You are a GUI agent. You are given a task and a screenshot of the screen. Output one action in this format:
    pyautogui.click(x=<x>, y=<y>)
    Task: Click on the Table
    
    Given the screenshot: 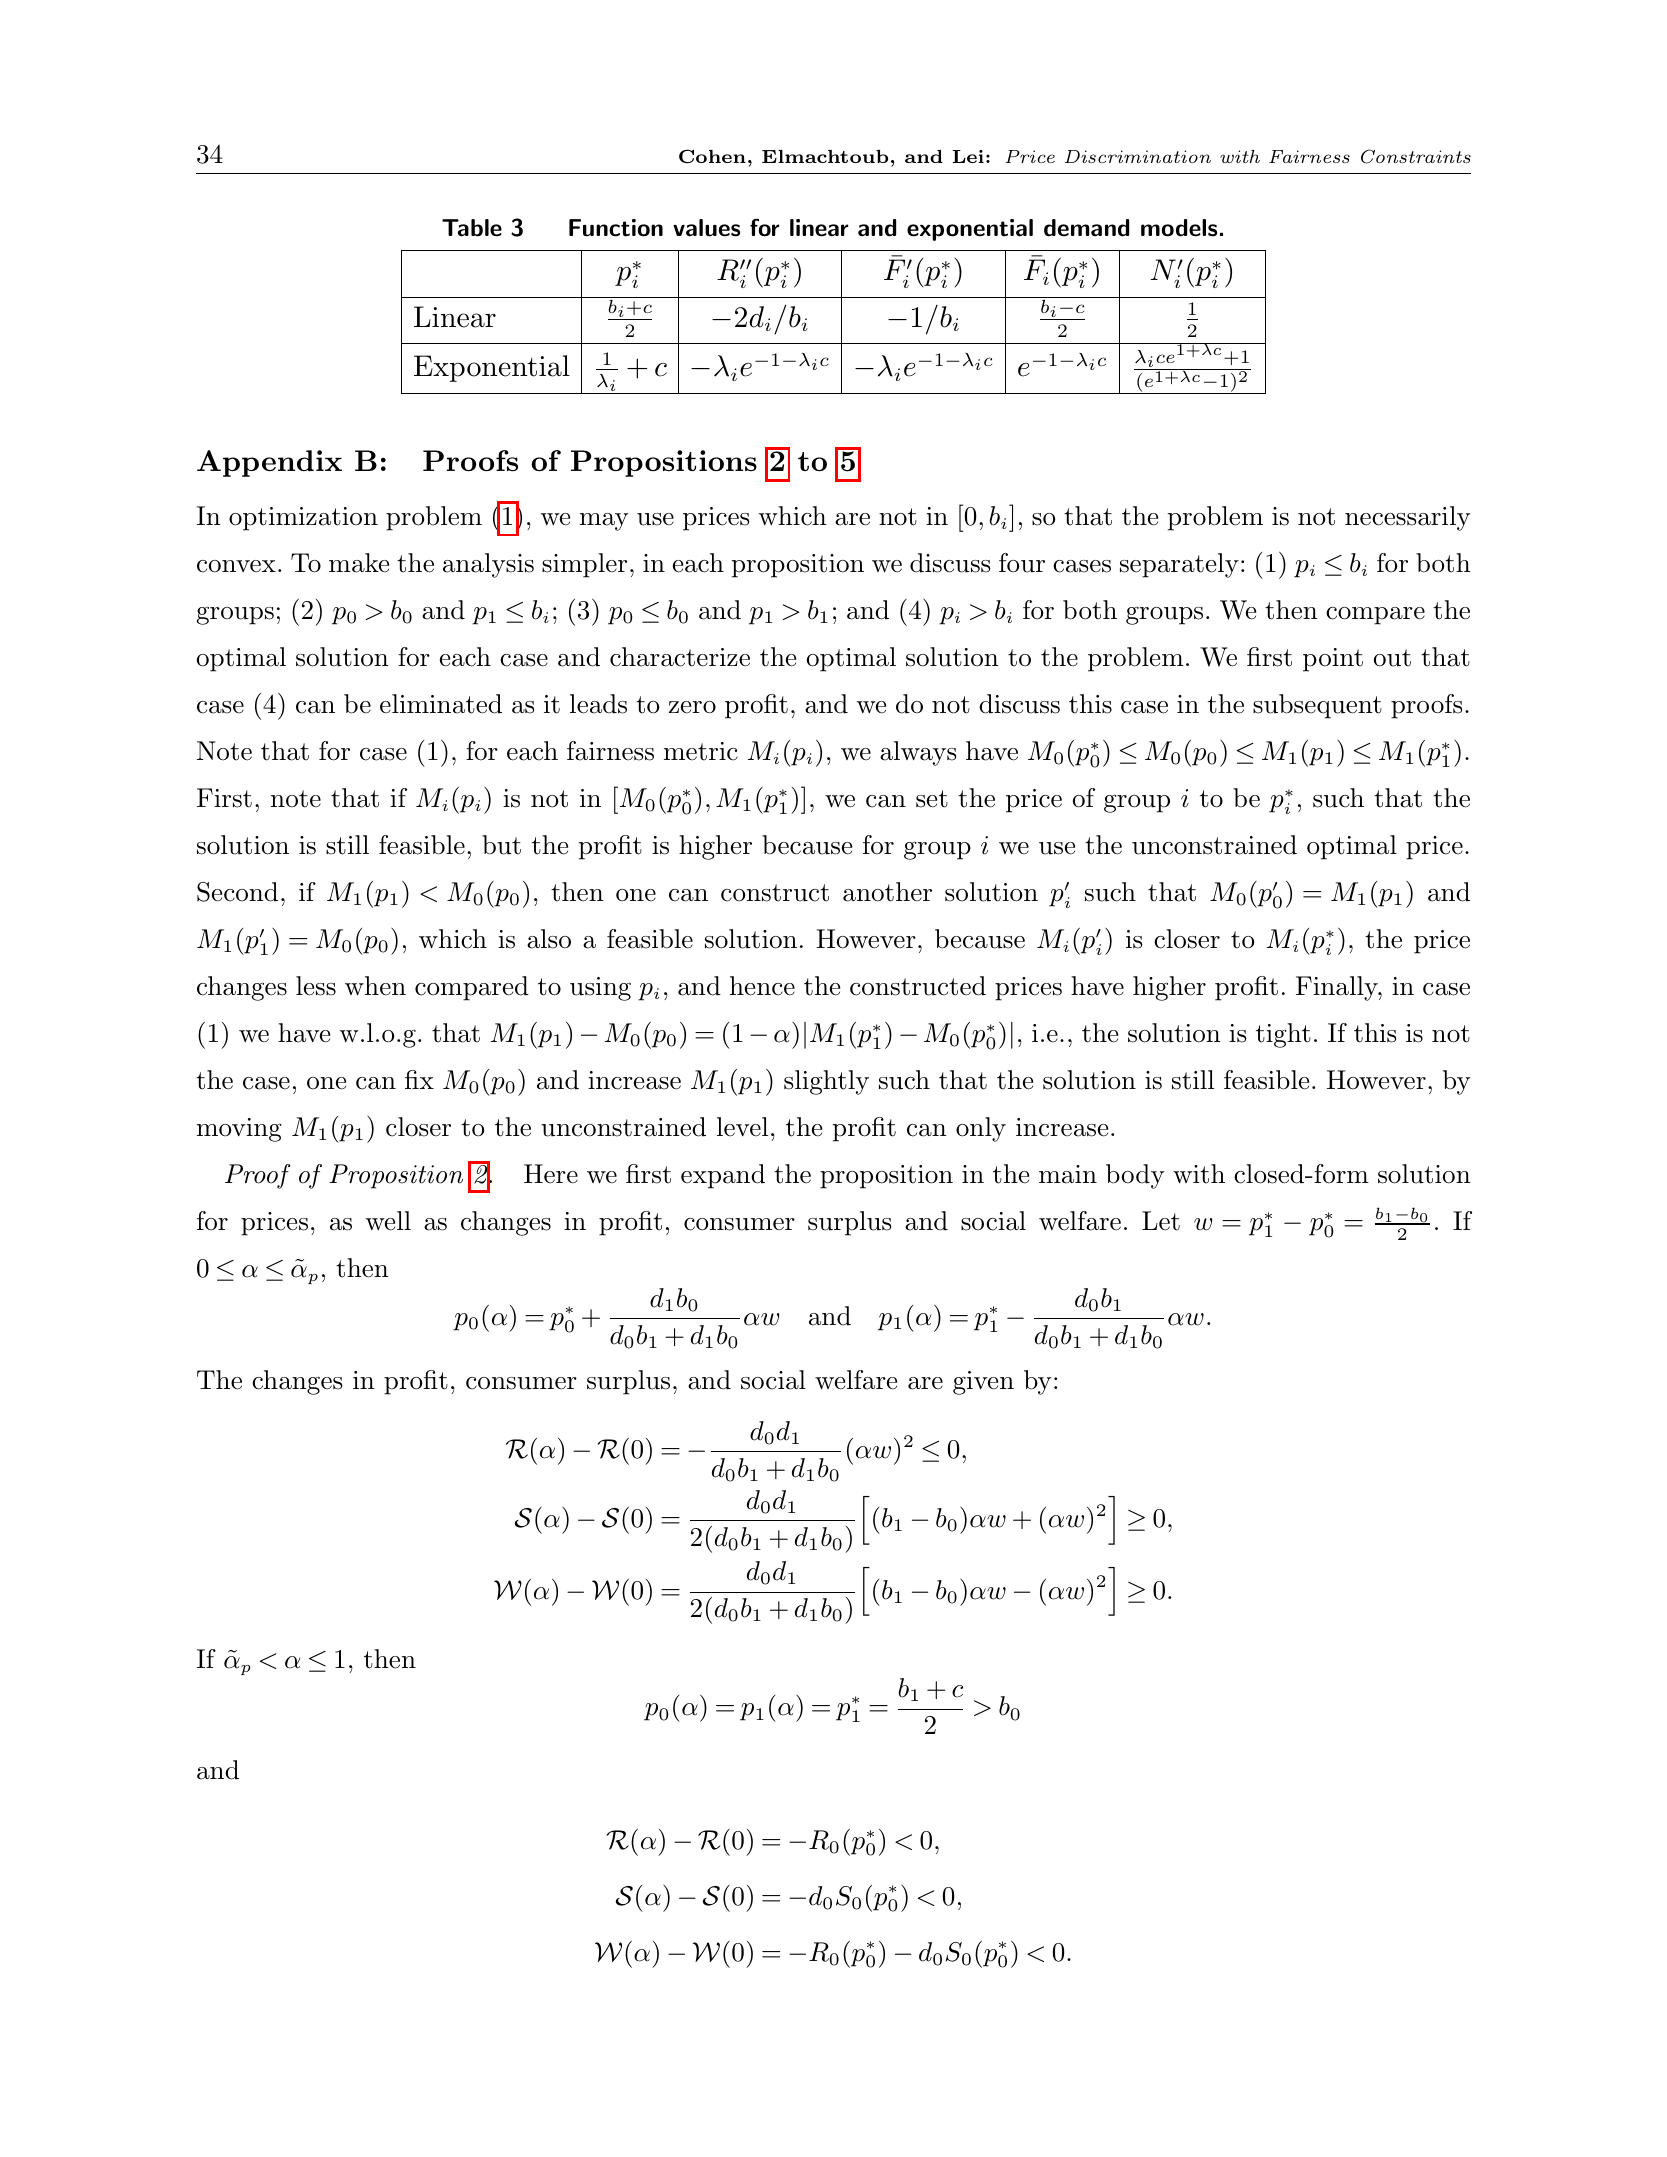 What is the action you would take?
    pyautogui.click(x=472, y=228)
